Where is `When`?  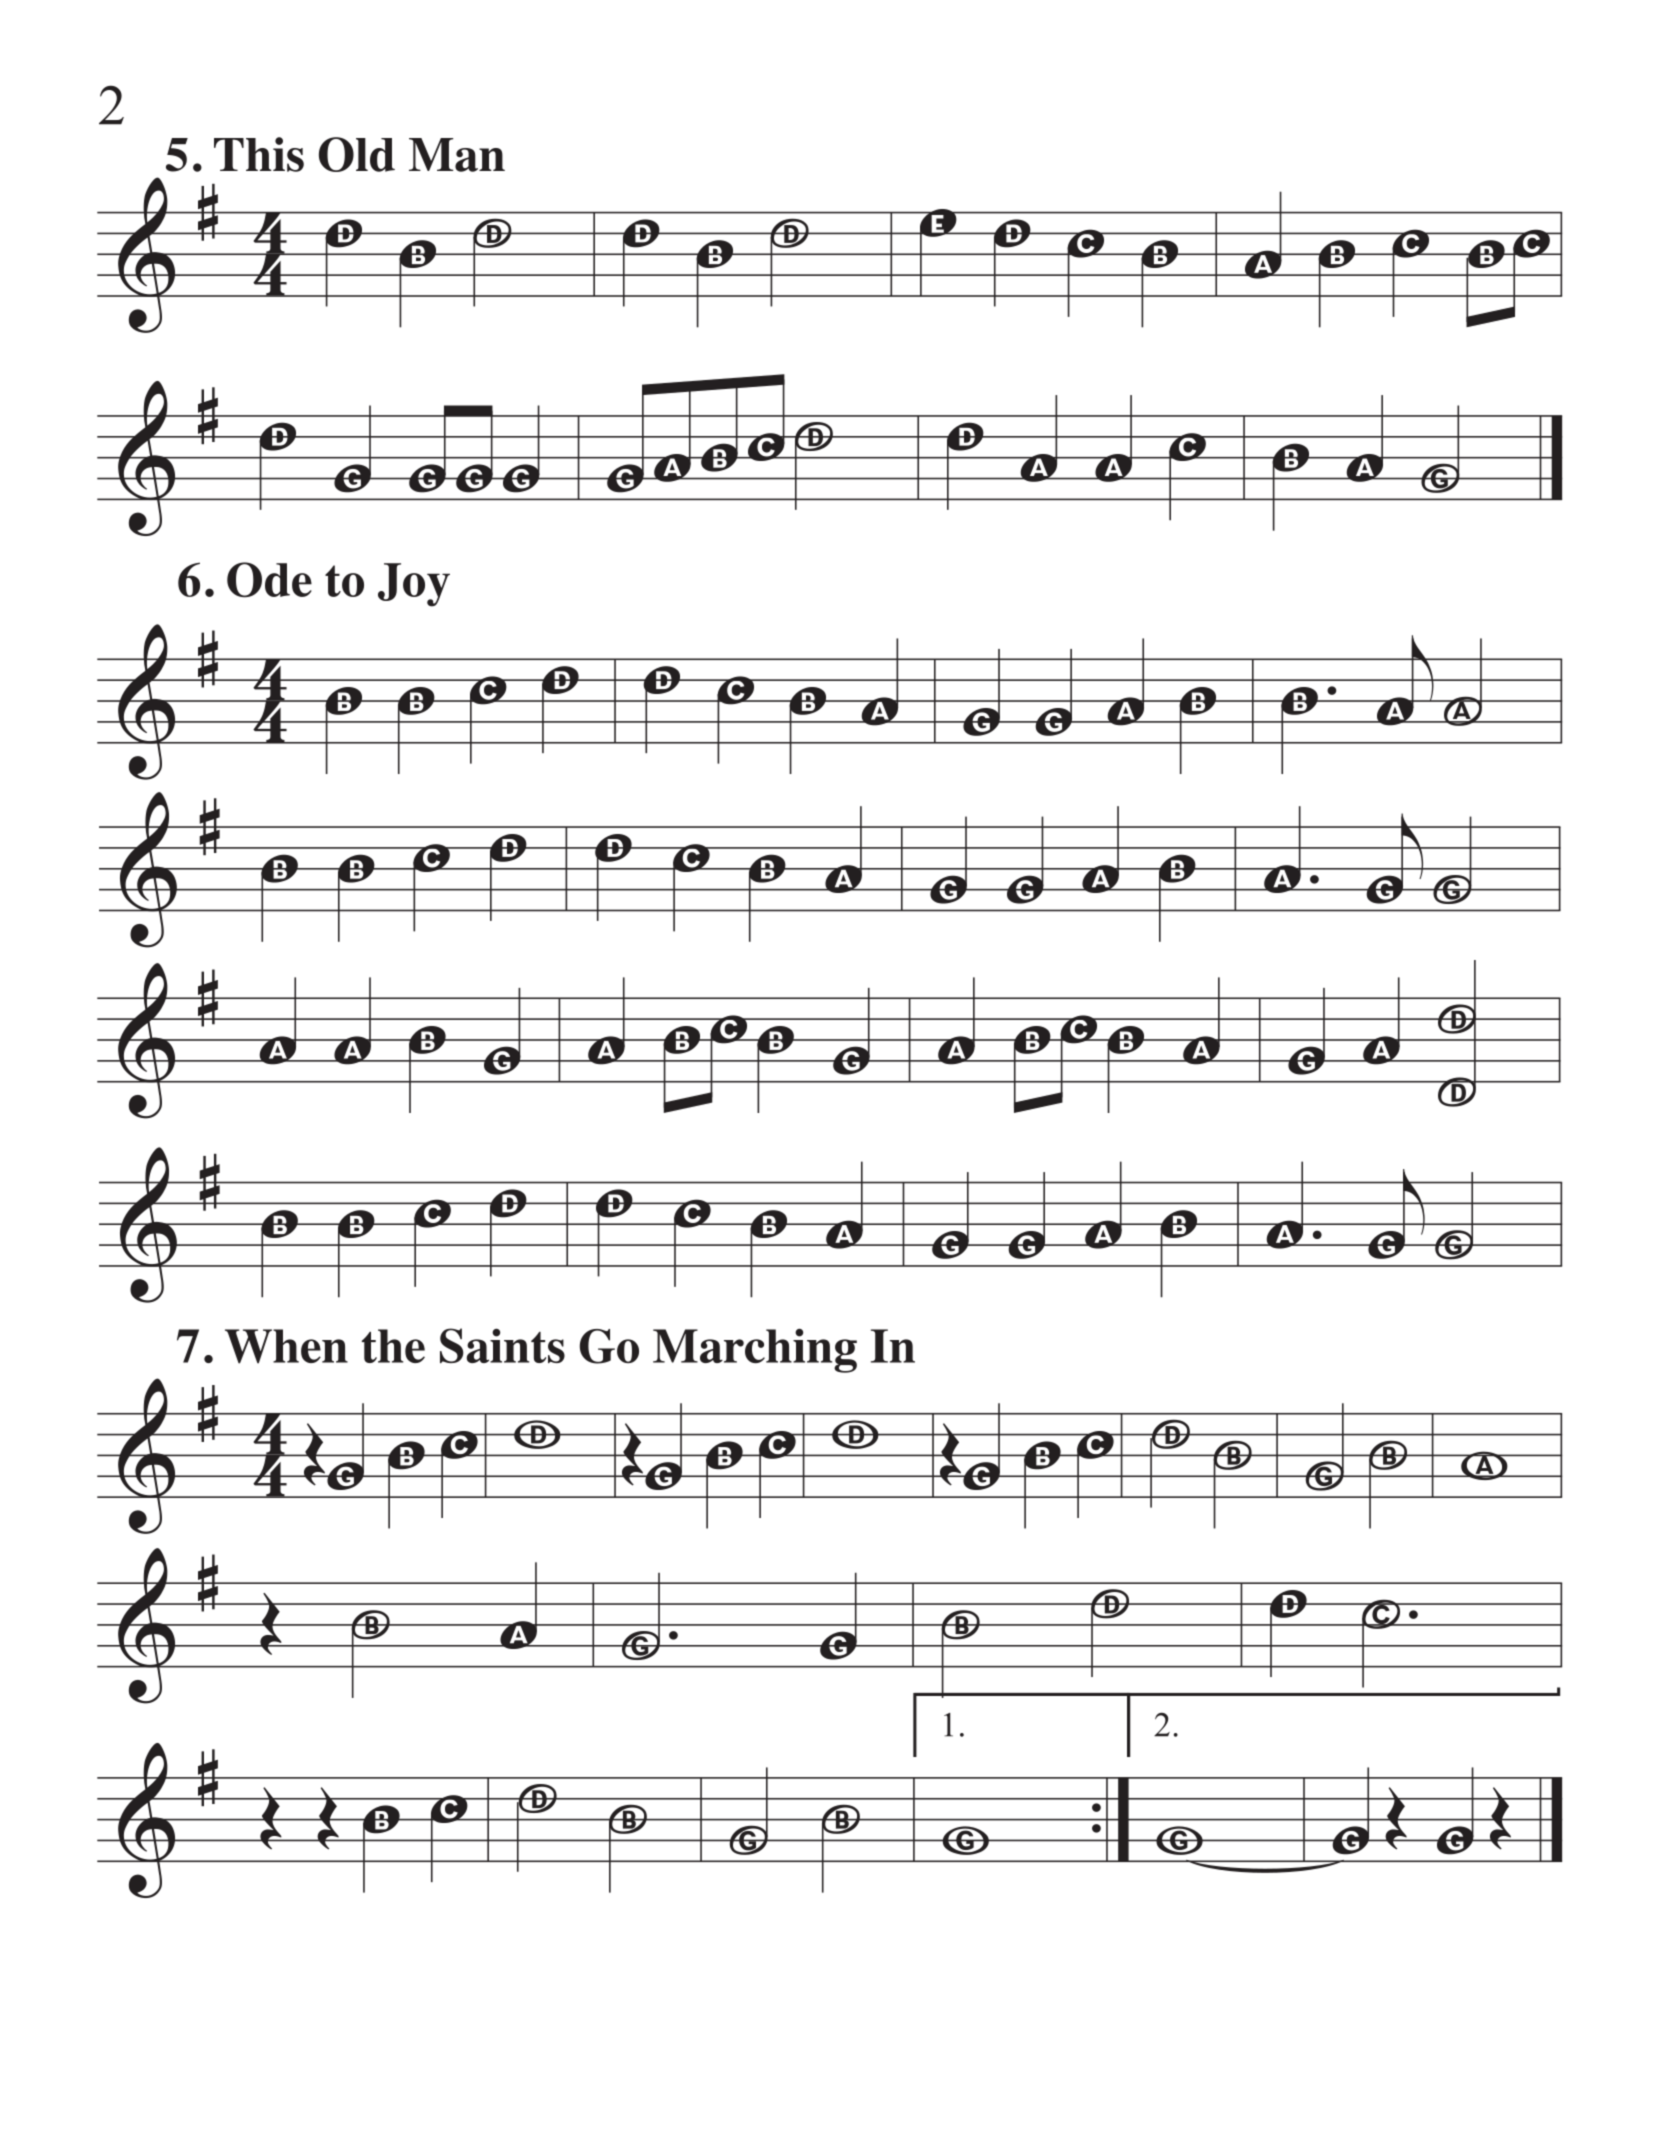 When is located at coordinates (286, 1346).
